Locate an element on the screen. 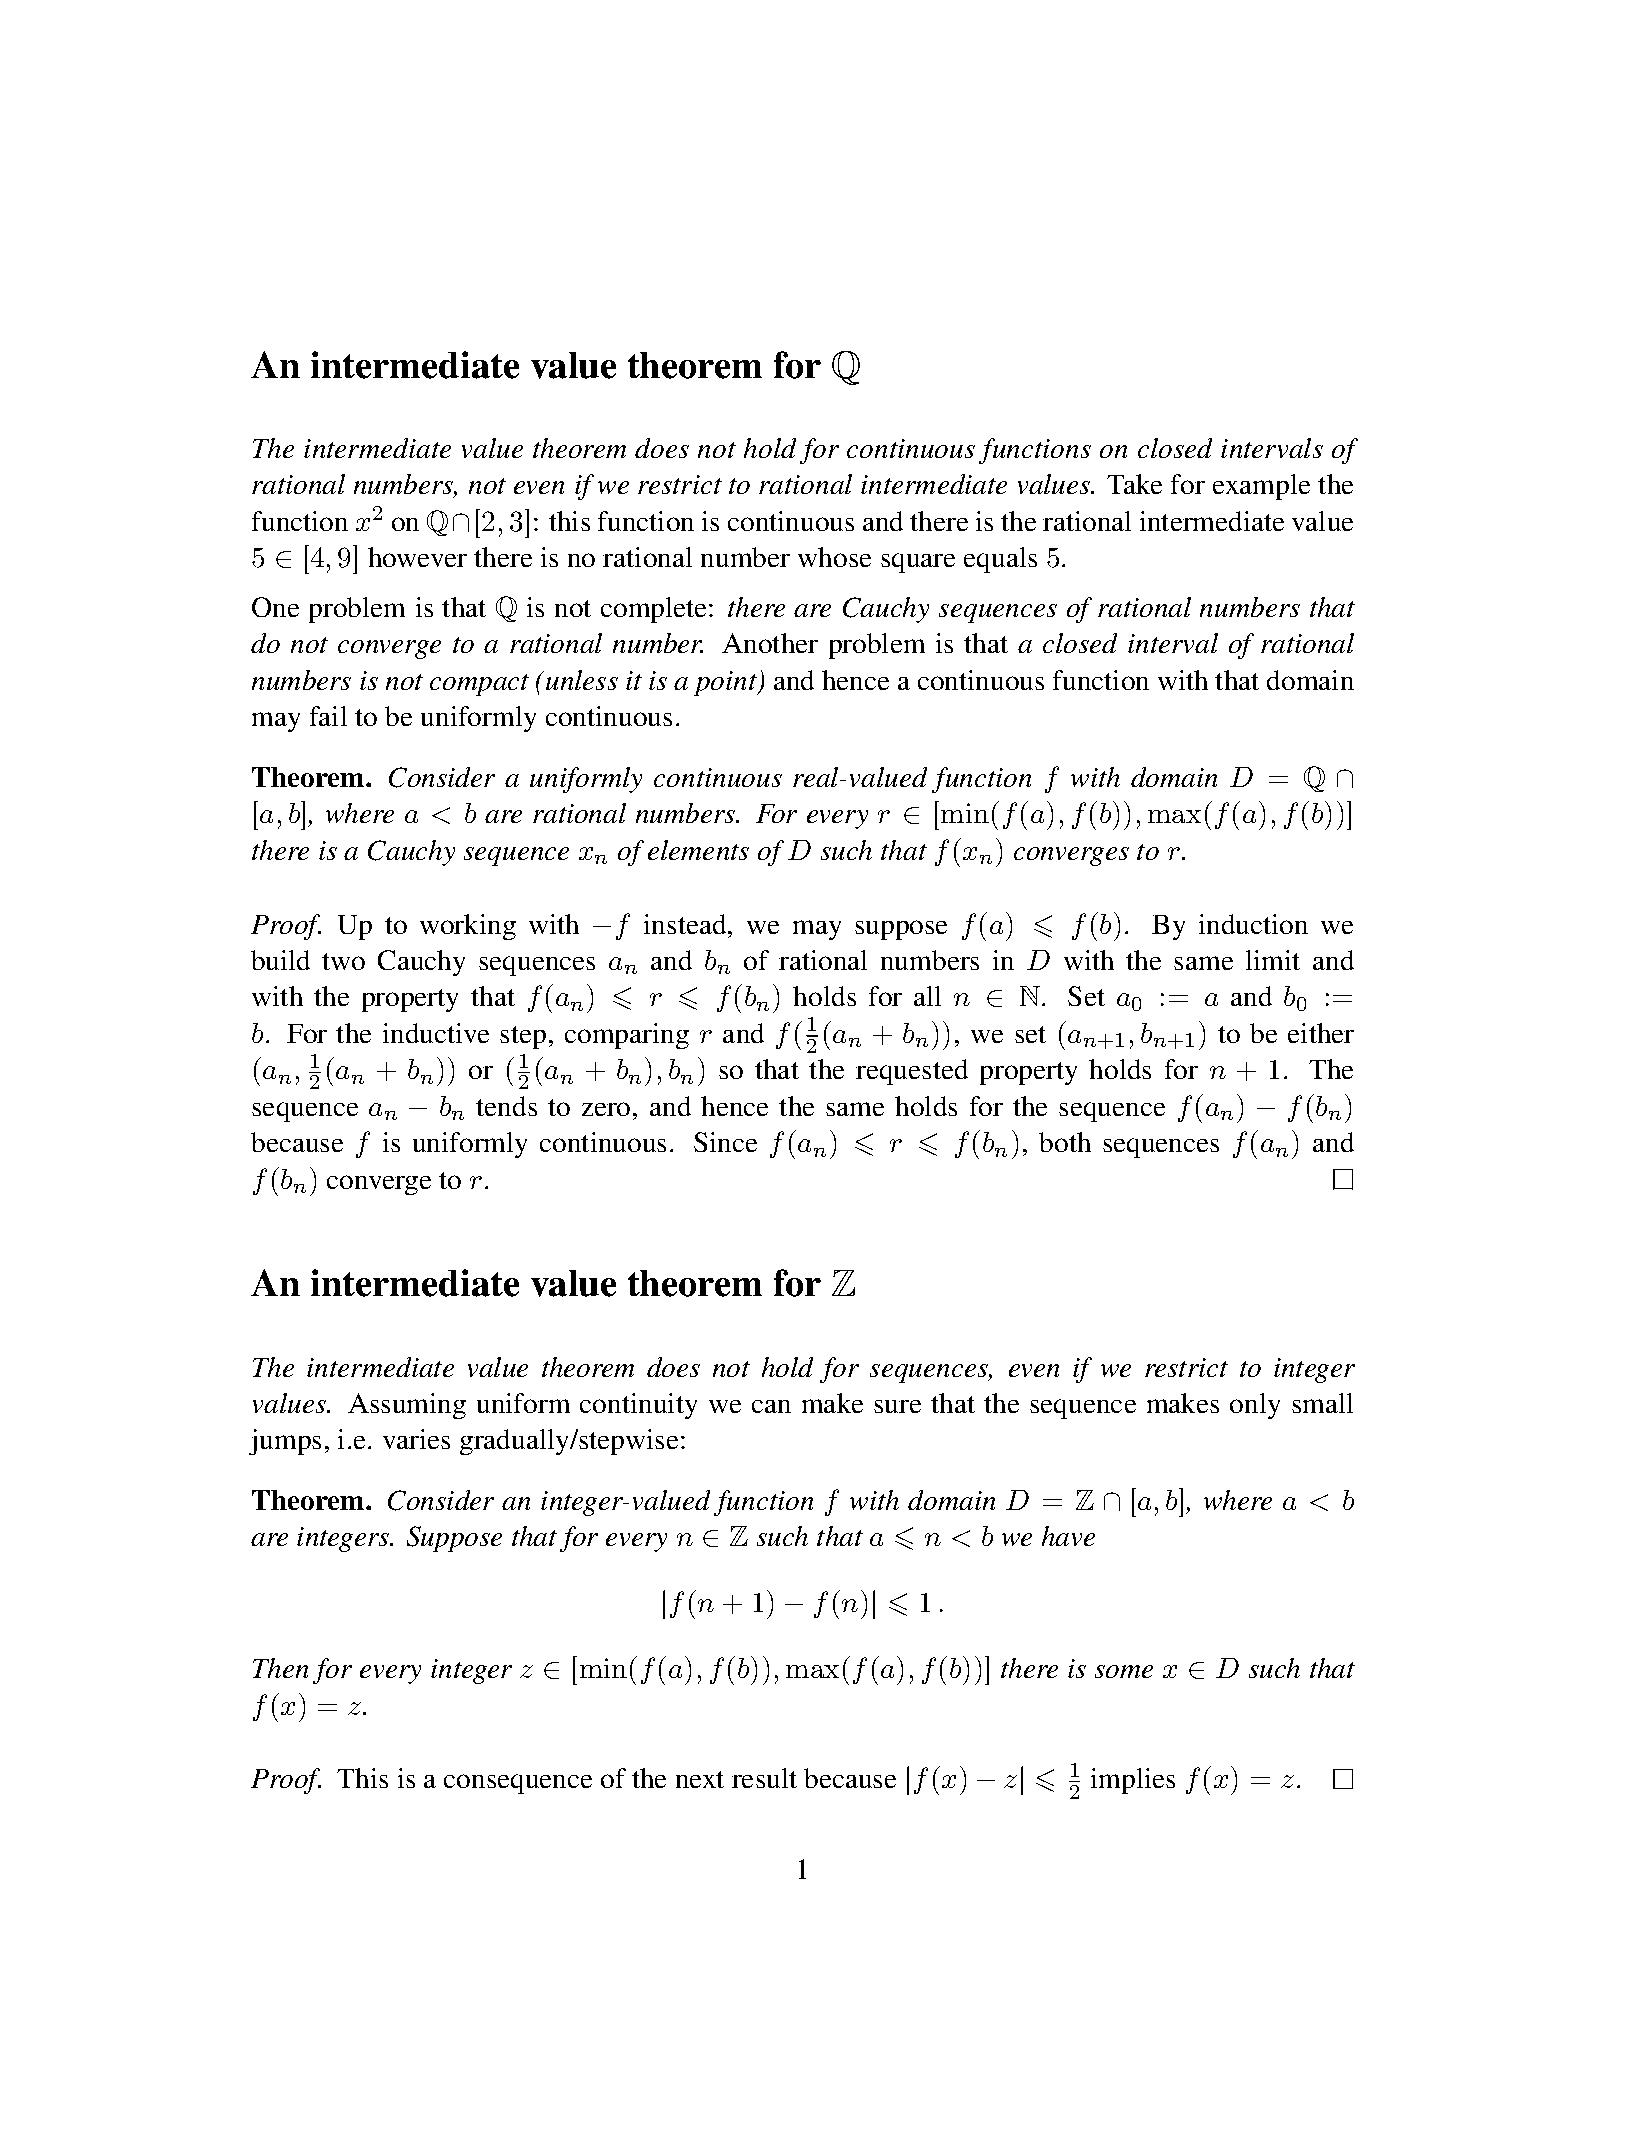 This screenshot has width=1645, height=2129. implies is located at coordinates (1133, 1781).
